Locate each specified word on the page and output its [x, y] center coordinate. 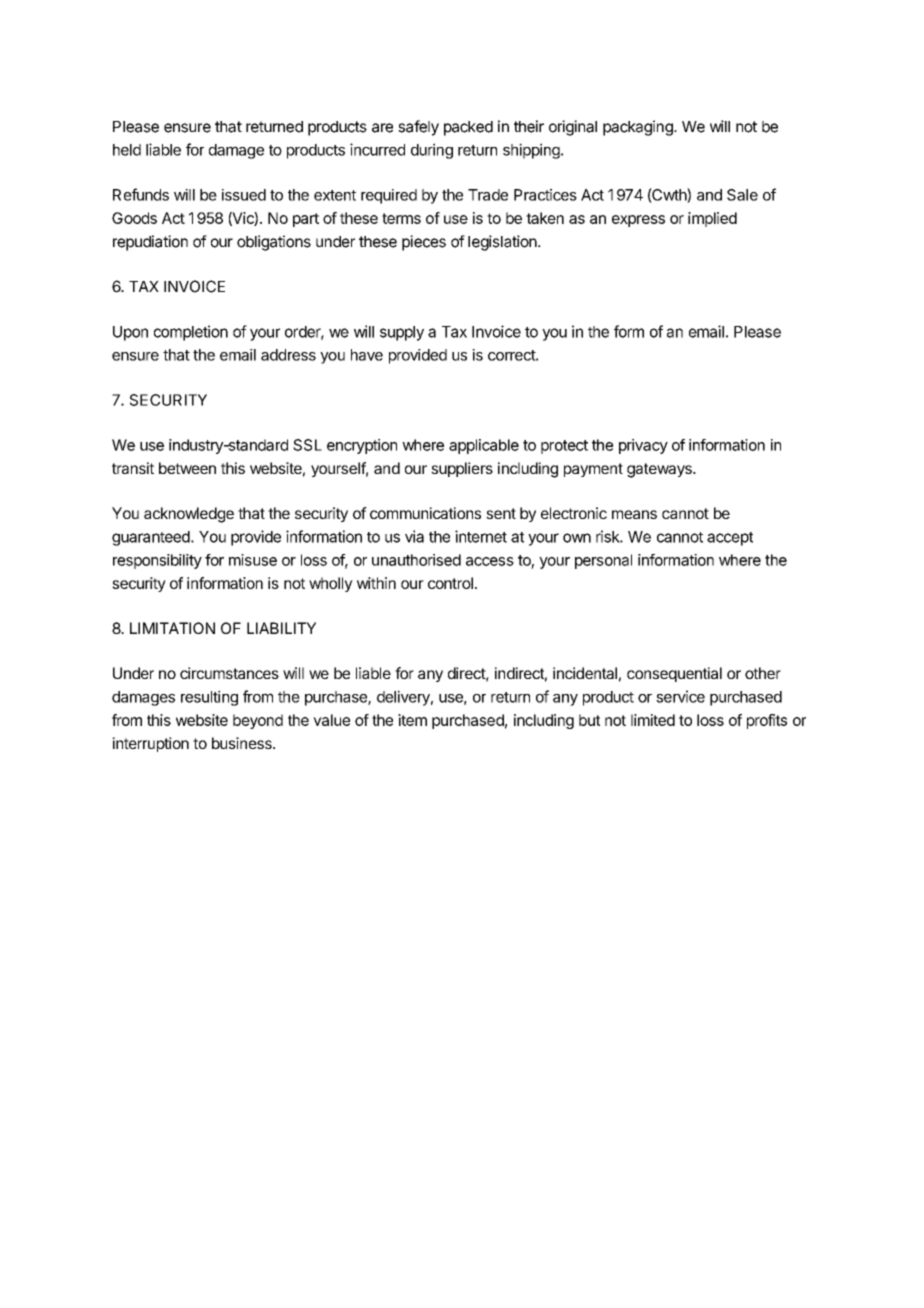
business [243, 743]
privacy [643, 446]
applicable [484, 446]
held [127, 150]
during [432, 151]
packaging [639, 128]
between [187, 468]
